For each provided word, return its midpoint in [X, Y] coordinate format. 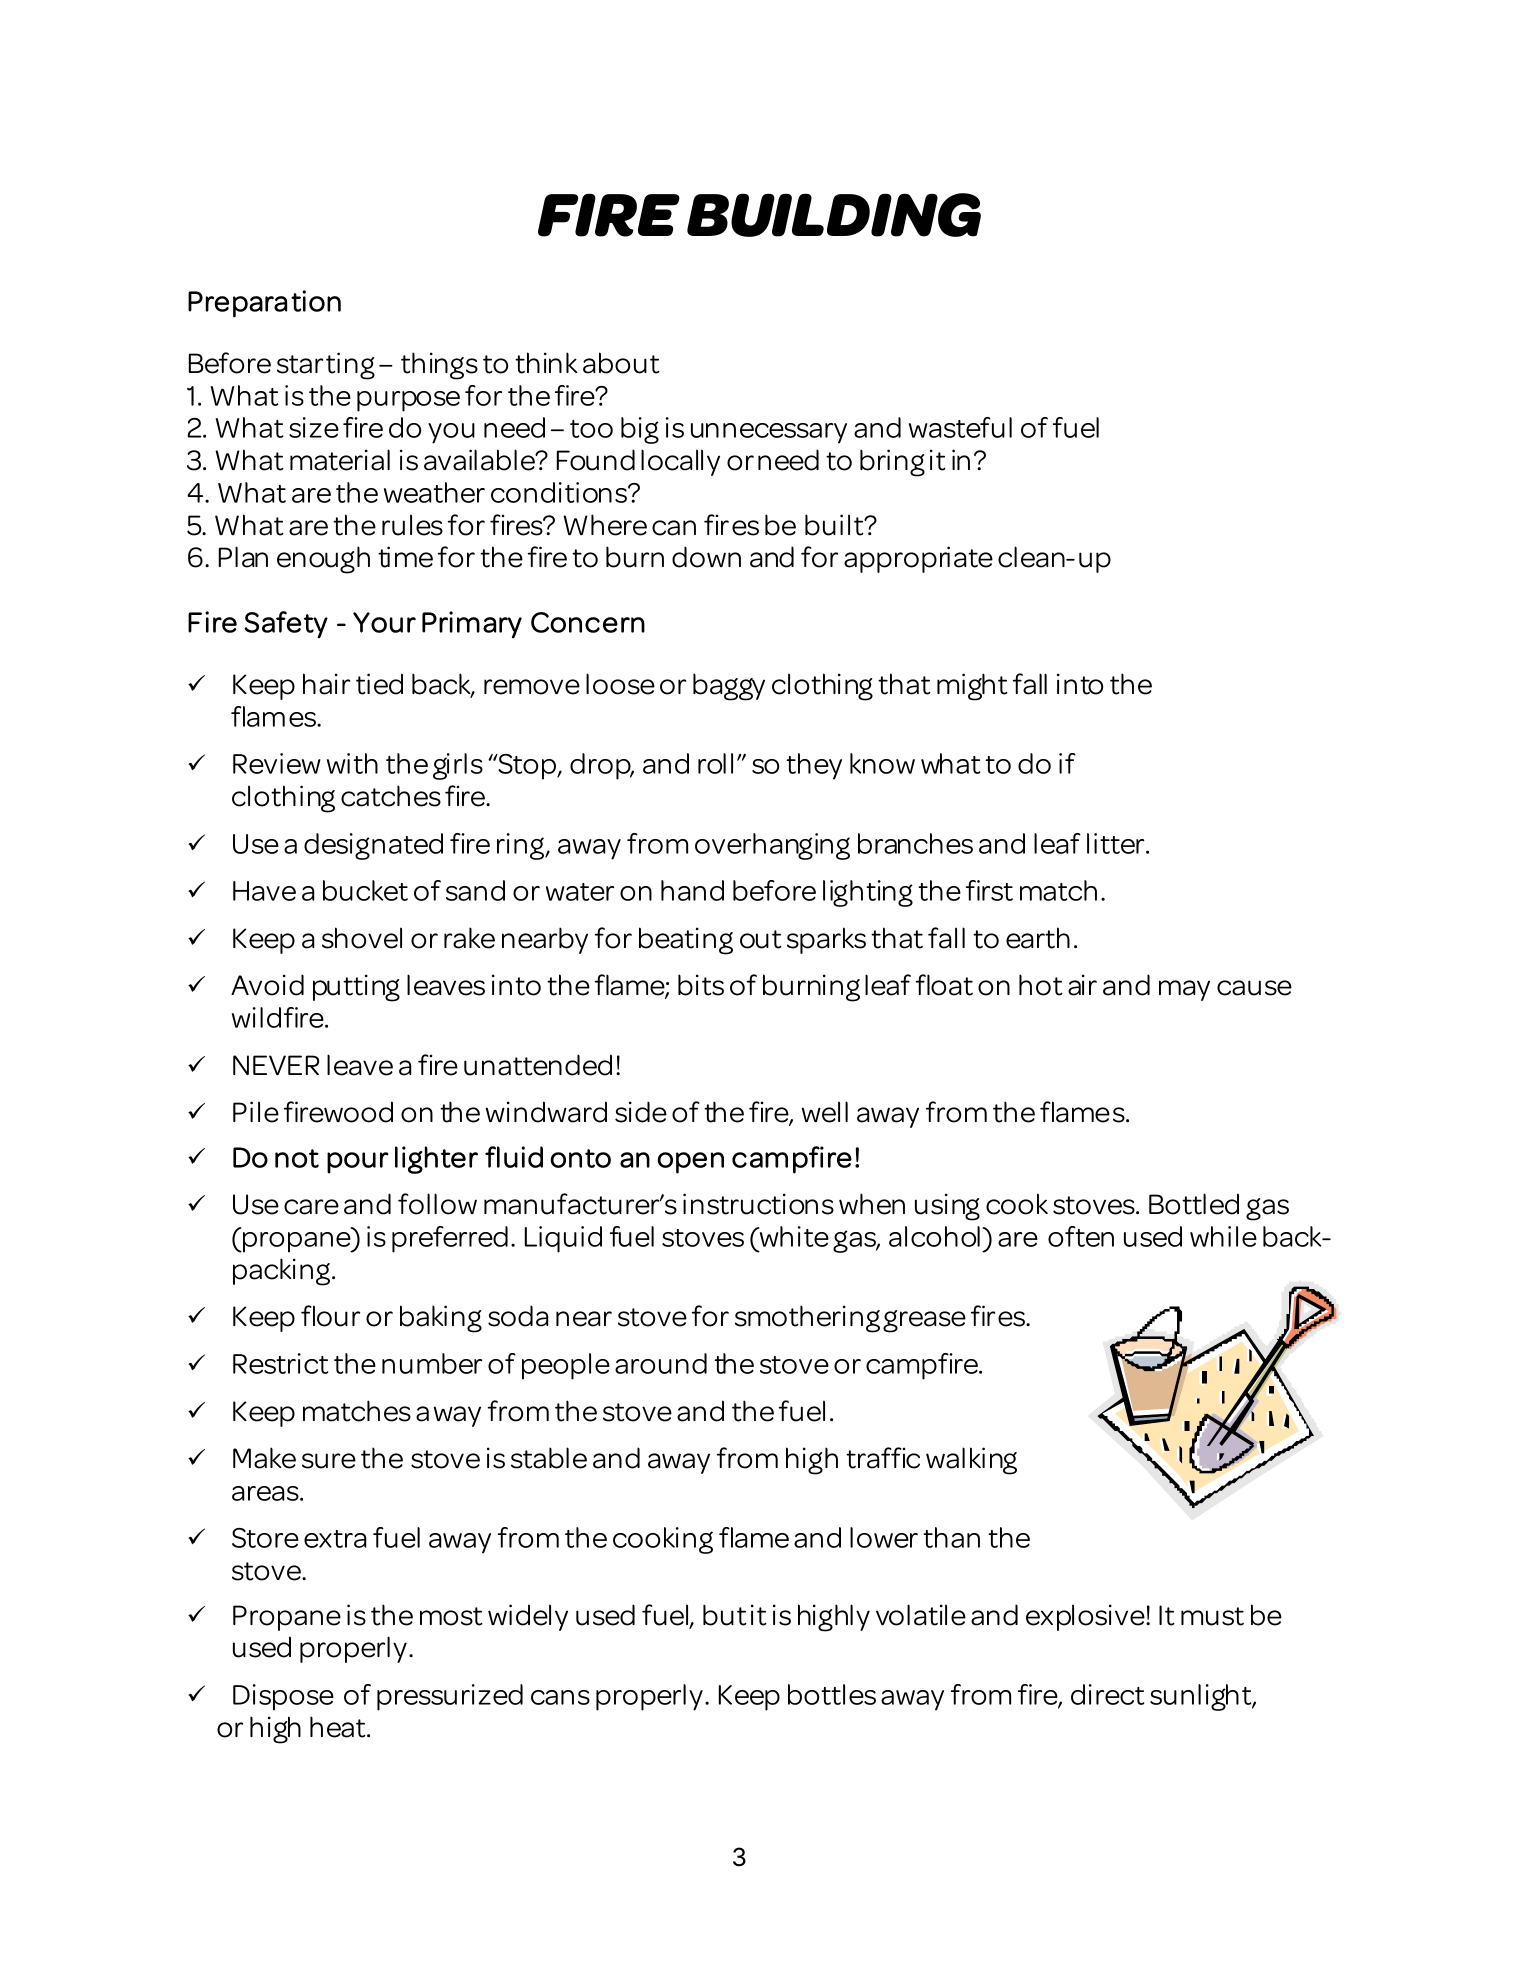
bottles [832, 1694]
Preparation [264, 304]
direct [1107, 1694]
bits [701, 985]
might [972, 687]
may [1184, 990]
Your [384, 622]
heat [339, 1727]
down [706, 557]
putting [356, 988]
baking [441, 1319]
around [661, 1363]
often [1081, 1236]
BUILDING [834, 215]
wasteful [960, 427]
